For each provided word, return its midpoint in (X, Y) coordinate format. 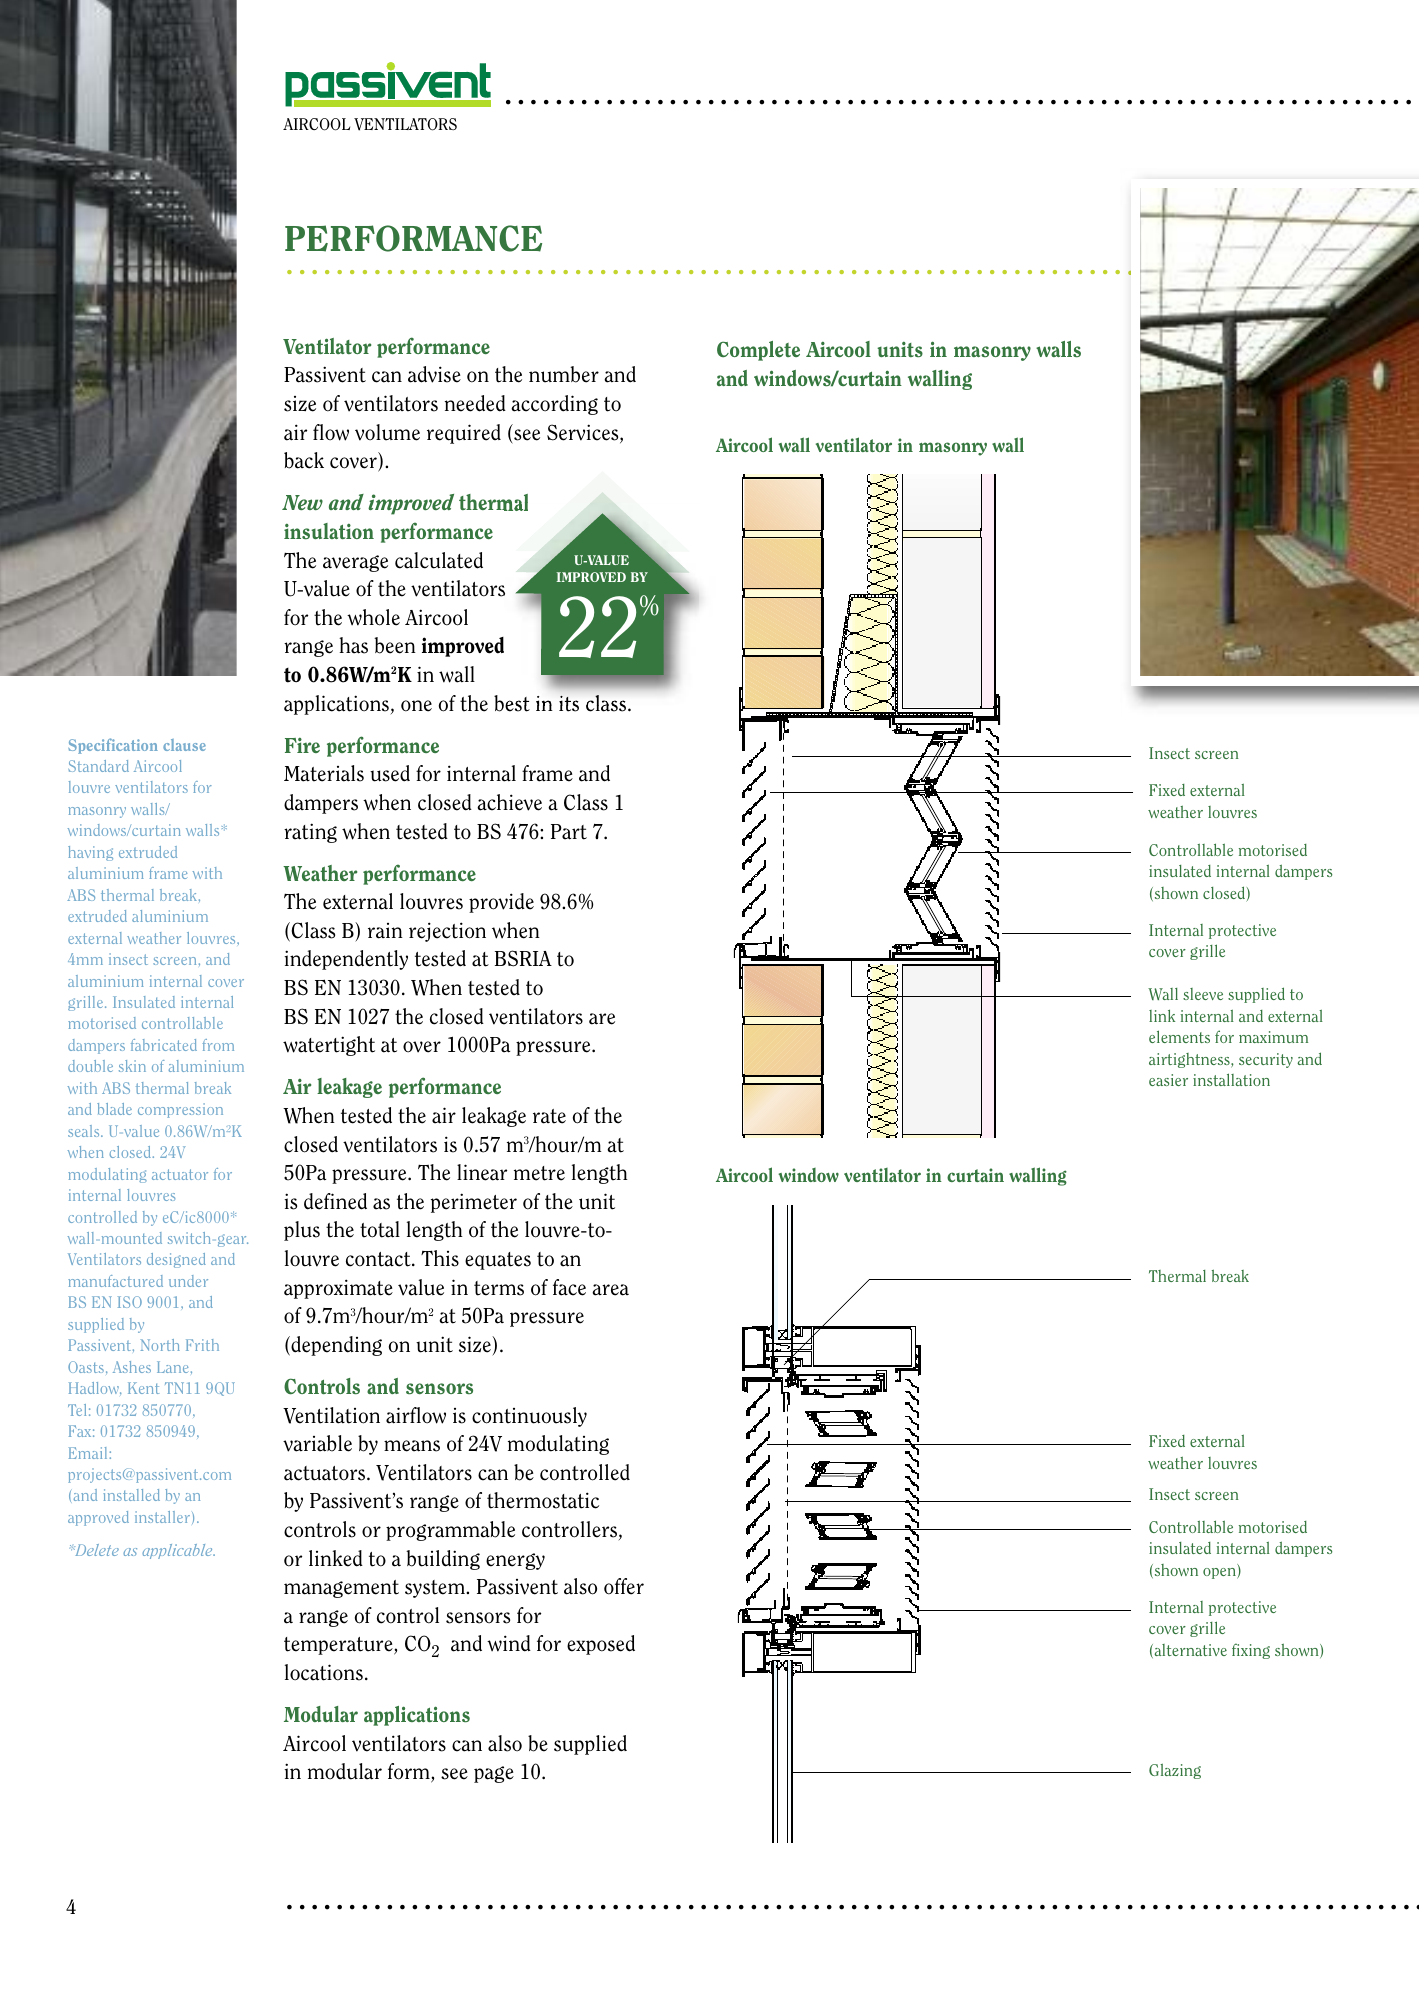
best (512, 703)
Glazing (1175, 1771)
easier (1168, 1080)
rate (549, 1116)
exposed (601, 1645)
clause (184, 745)
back (304, 460)
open (1220, 1573)
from (218, 1045)
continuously (529, 1417)
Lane (173, 1367)
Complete (758, 351)
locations (324, 1672)
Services (584, 433)
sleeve (1203, 994)
